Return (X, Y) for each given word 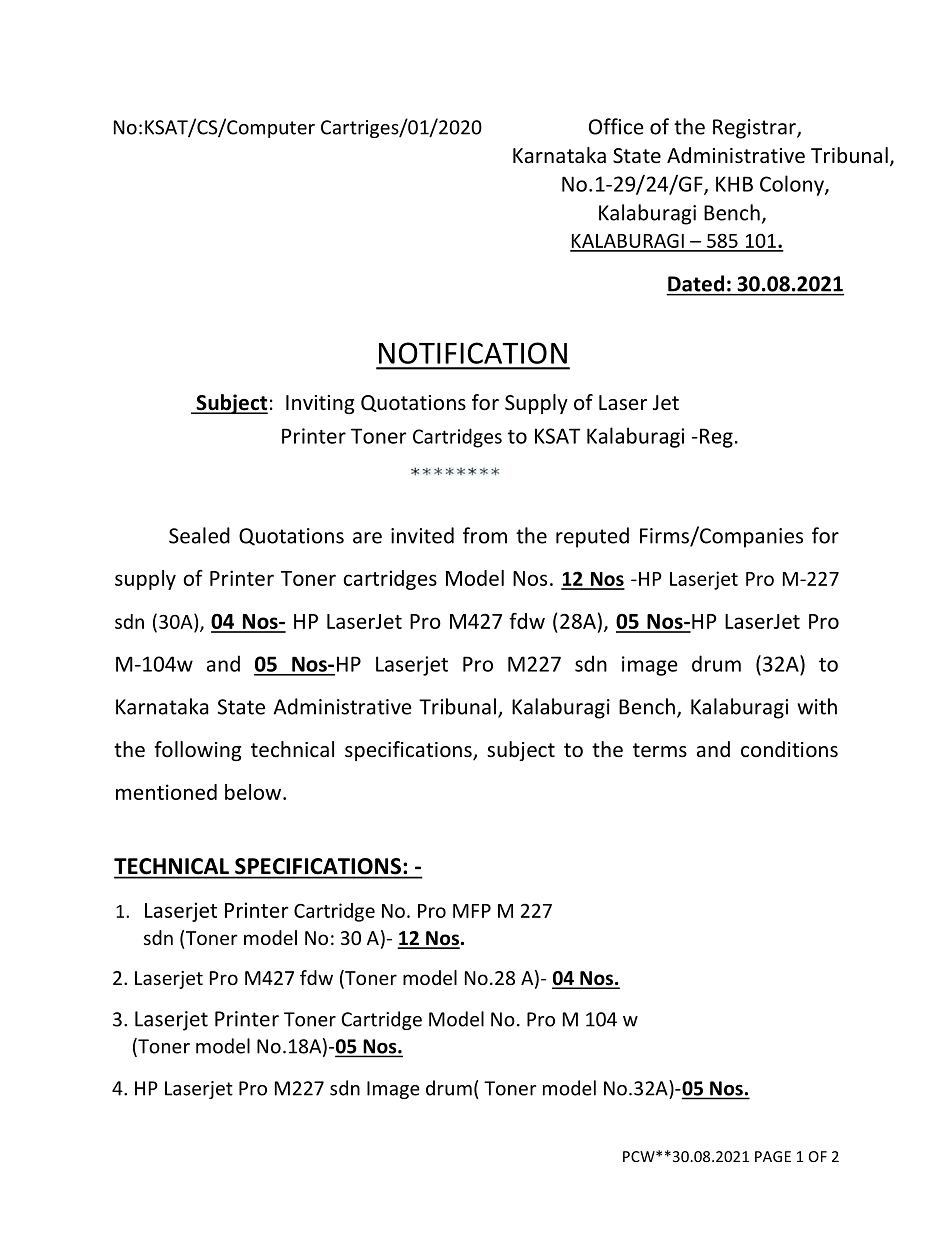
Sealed (199, 535)
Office (616, 126)
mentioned (166, 792)
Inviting (320, 404)
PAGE (773, 1156)
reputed (592, 537)
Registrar (755, 129)
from (485, 535)
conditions (789, 749)
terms (660, 750)
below (254, 792)
